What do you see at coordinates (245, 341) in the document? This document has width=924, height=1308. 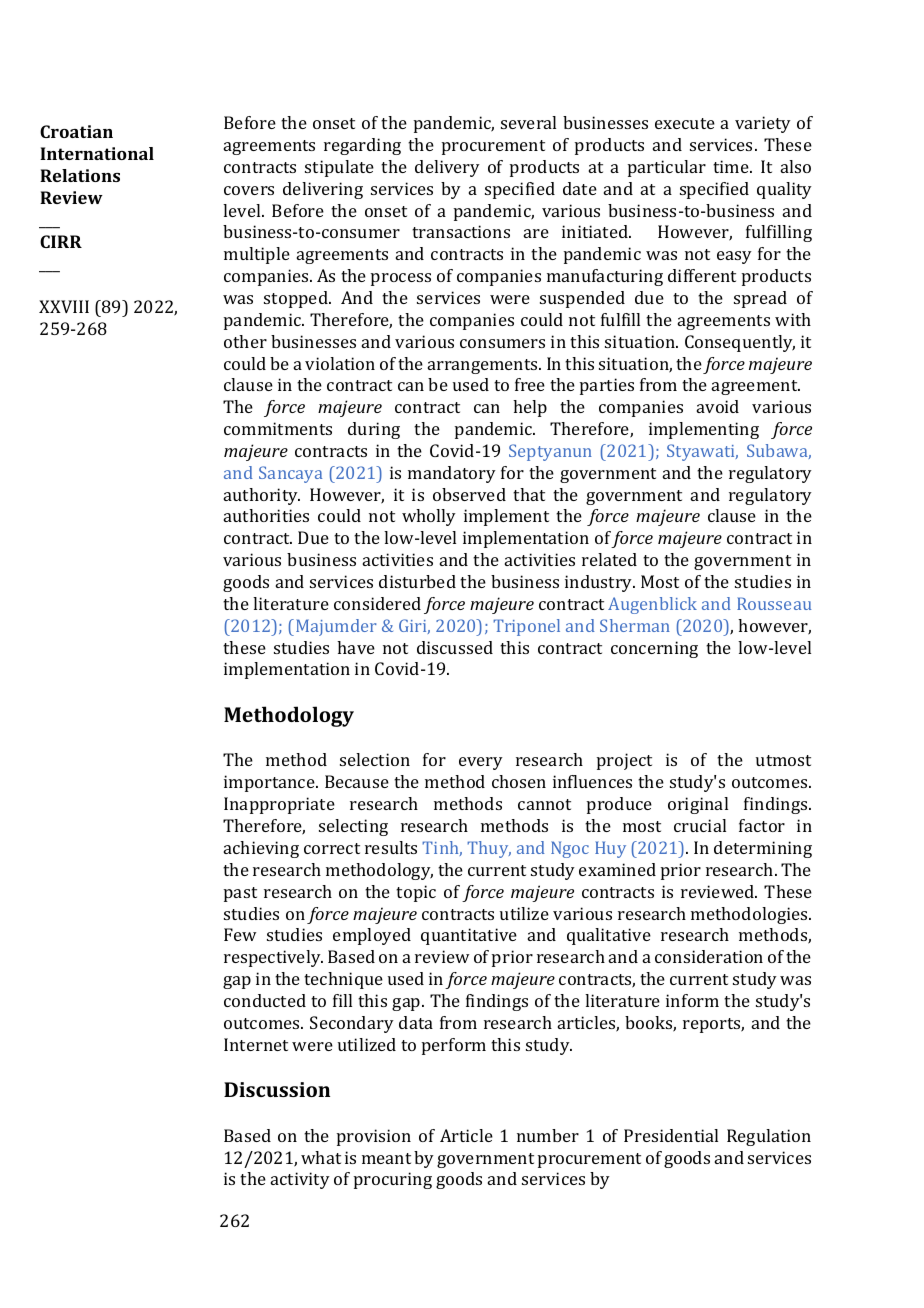 I see `other` at bounding box center [245, 341].
